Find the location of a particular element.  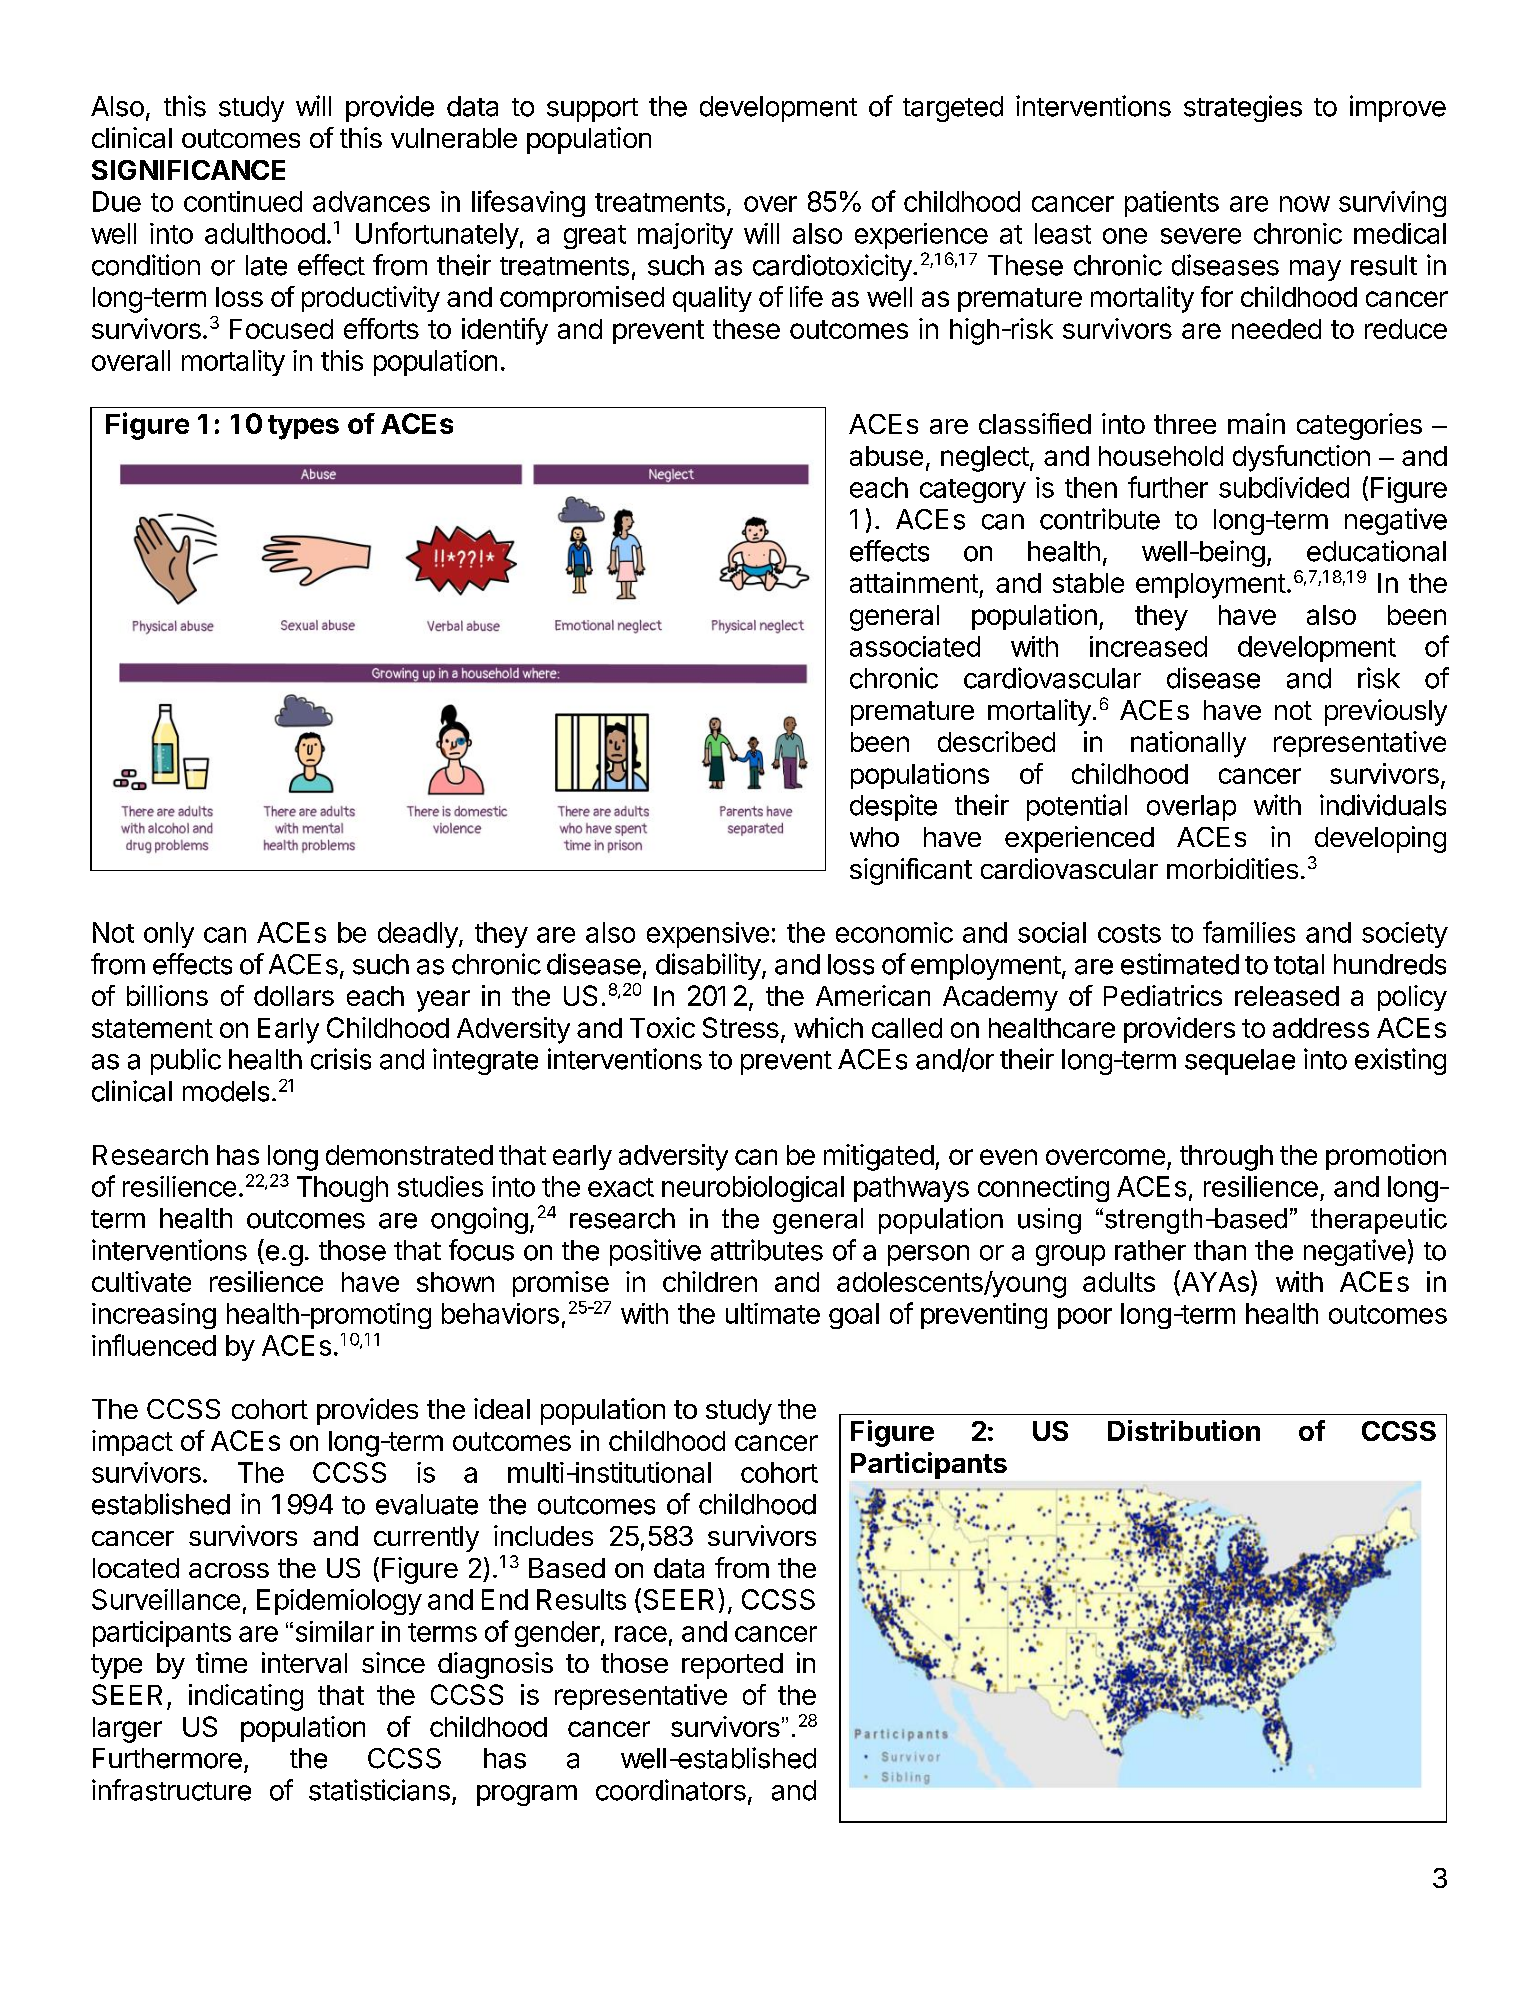

indicating is located at coordinates (246, 1697).
